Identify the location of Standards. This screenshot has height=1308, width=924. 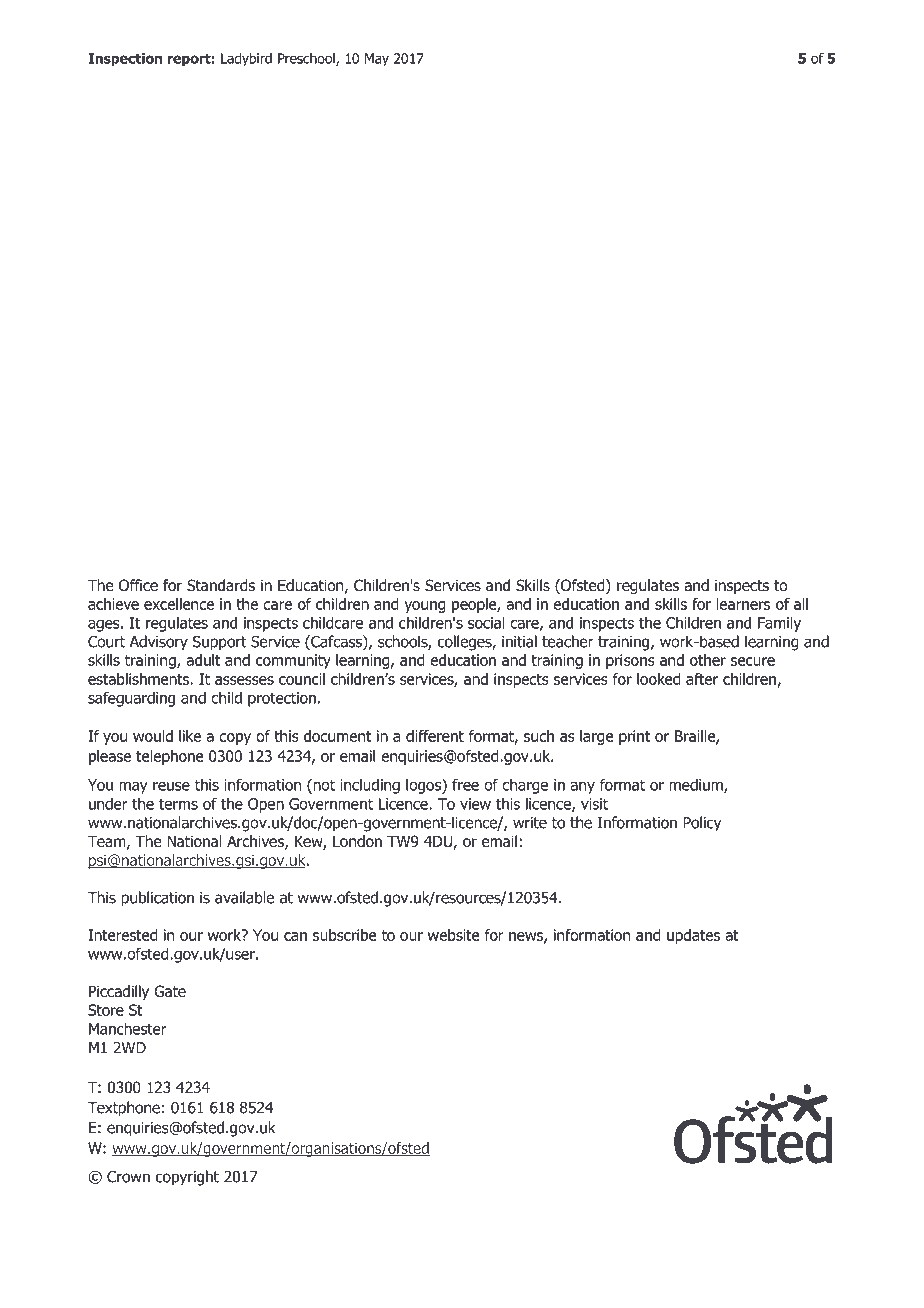
(221, 585).
